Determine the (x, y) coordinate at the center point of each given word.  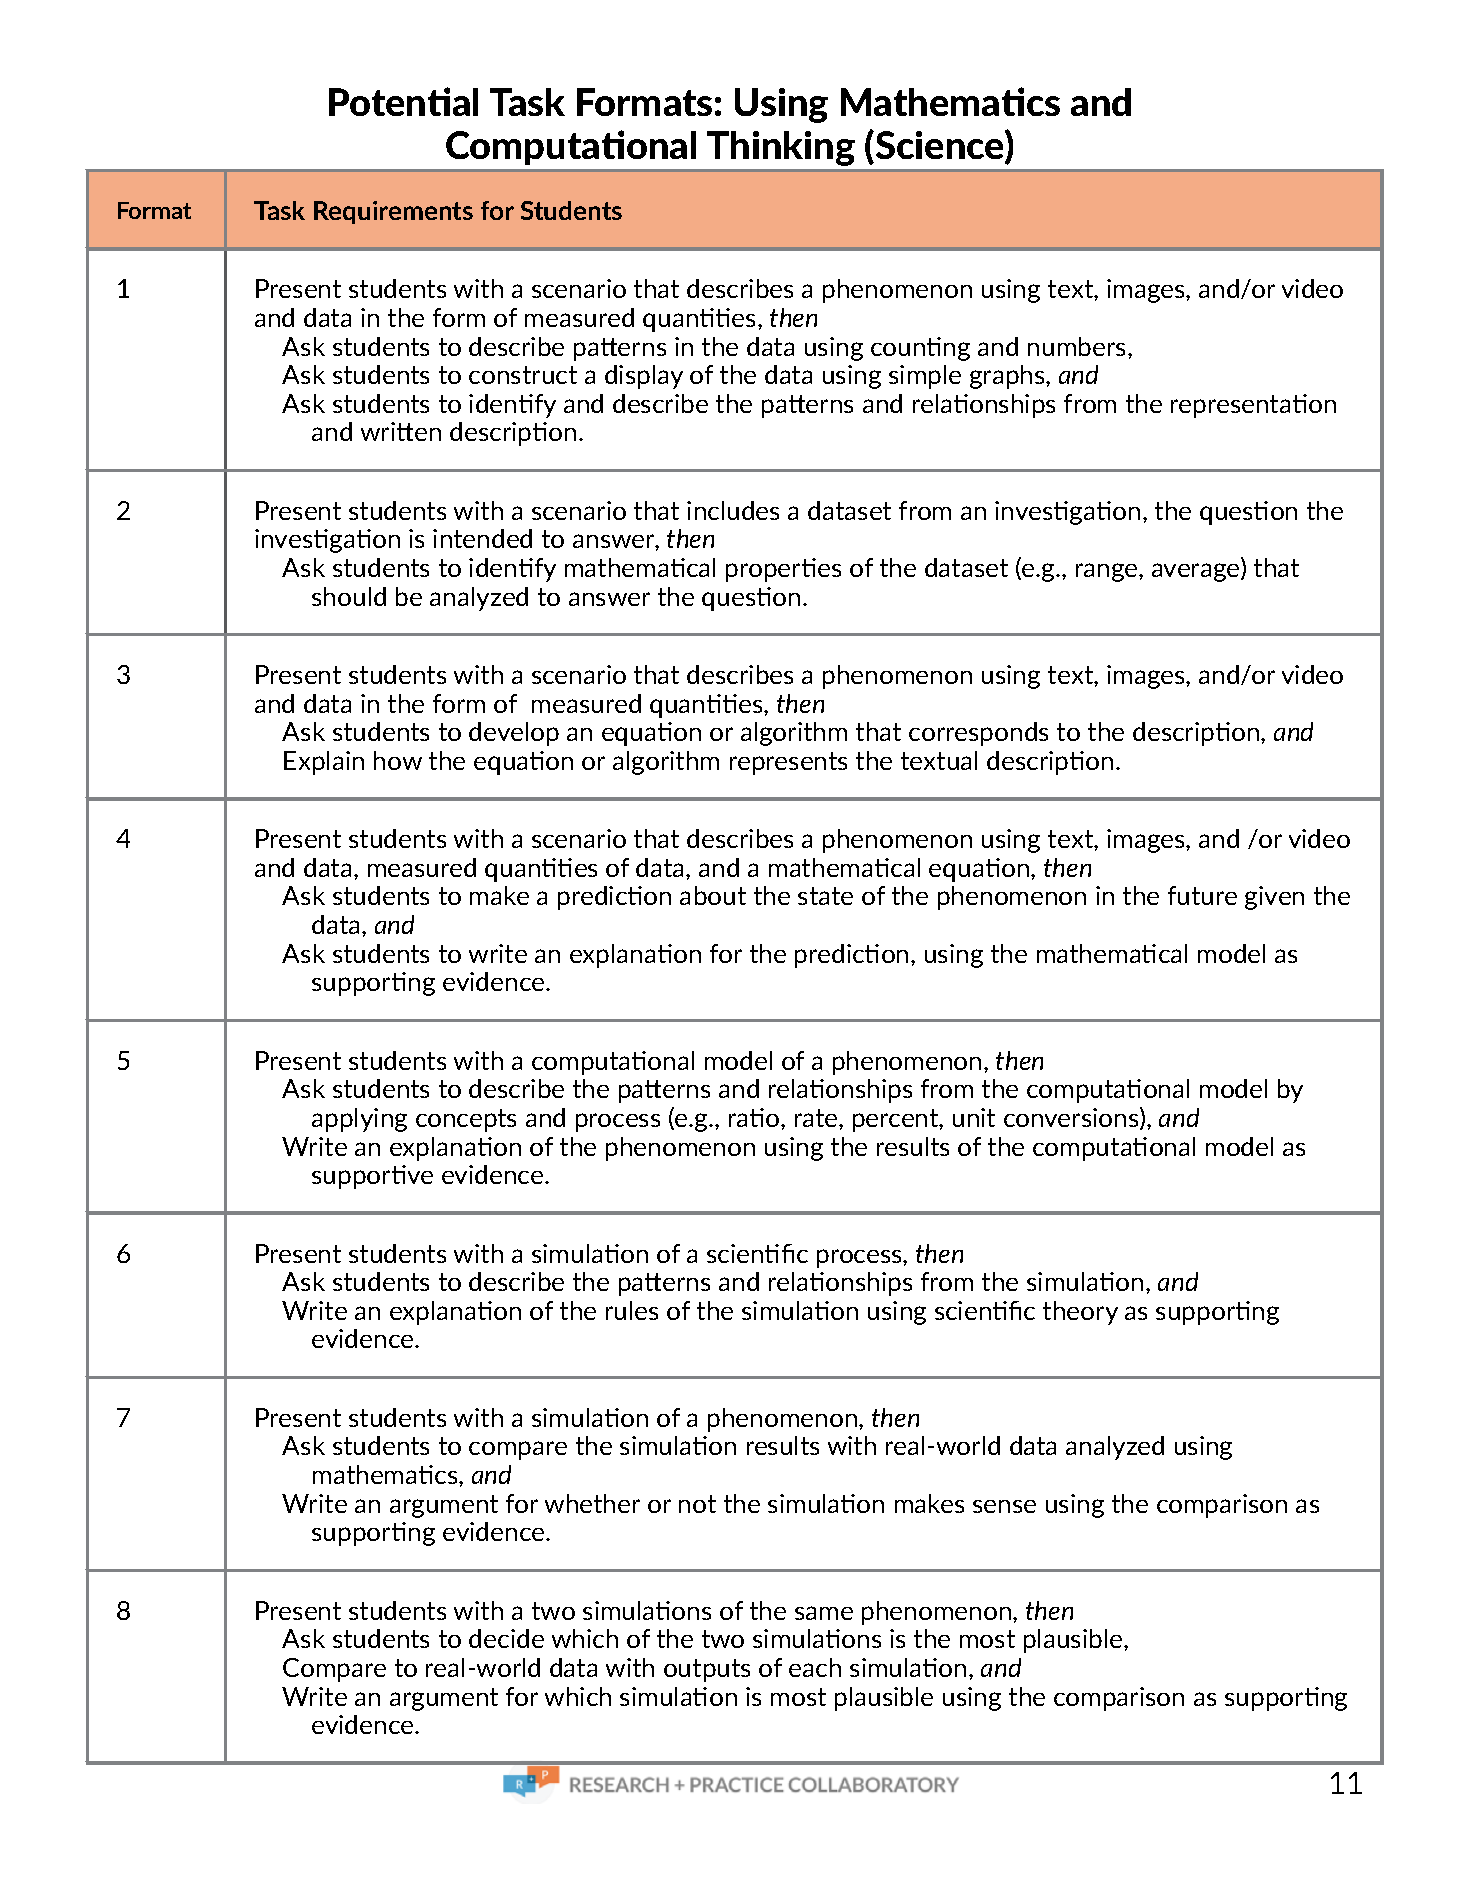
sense (1004, 1506)
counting (920, 349)
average (1197, 572)
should (349, 596)
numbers (1078, 346)
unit (974, 1117)
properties (783, 570)
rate (817, 1118)
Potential (403, 101)
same (824, 1613)
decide (506, 1638)
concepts (466, 1120)
